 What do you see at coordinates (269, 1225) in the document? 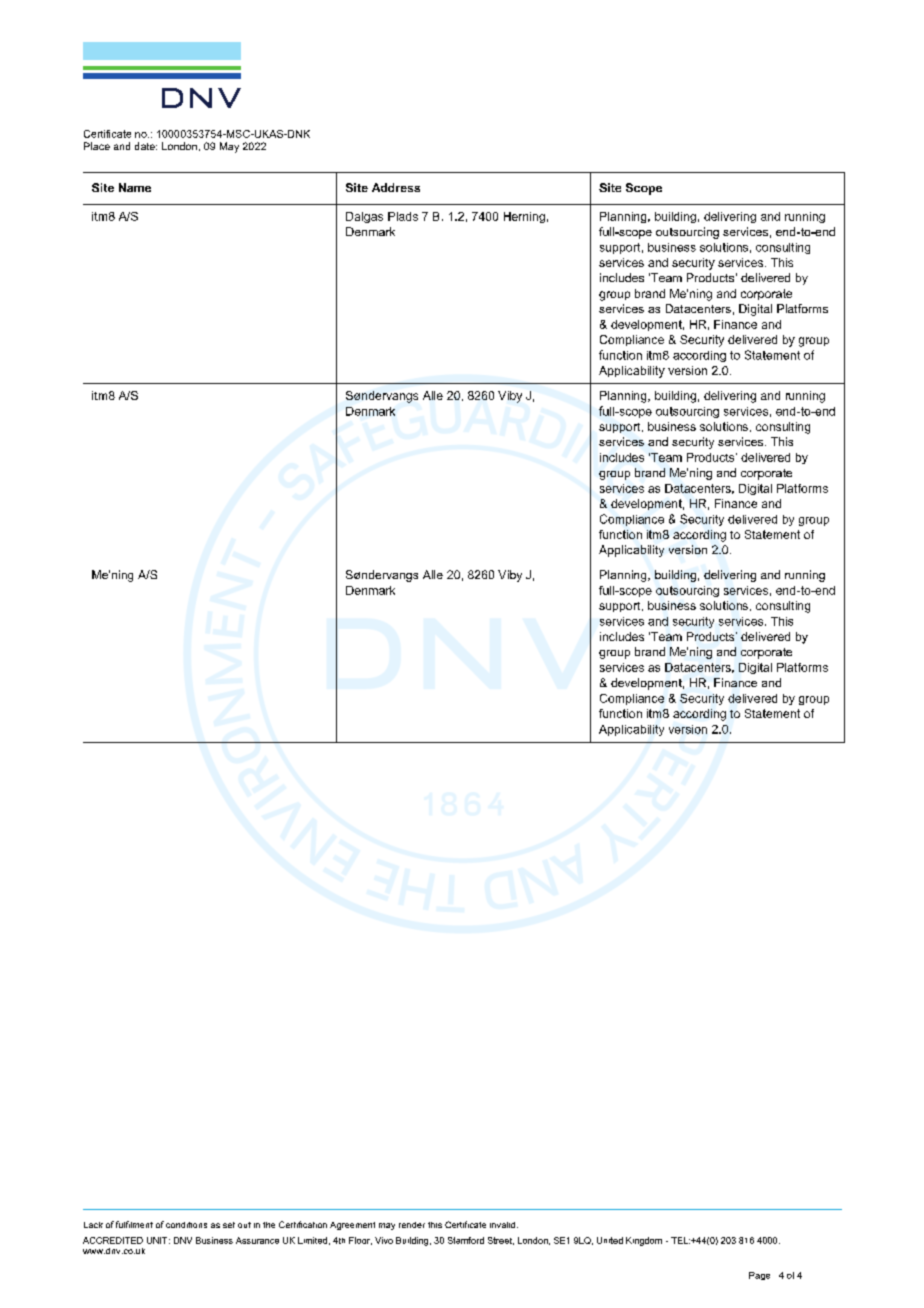
I see `the` at bounding box center [269, 1225].
